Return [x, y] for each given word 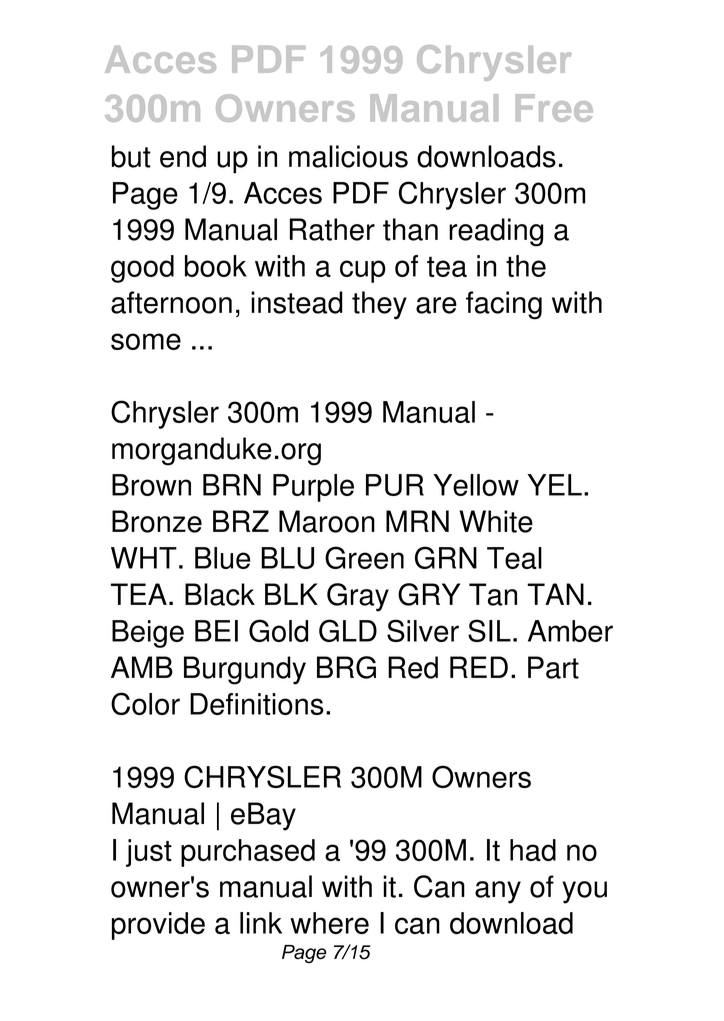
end [183, 156]
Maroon [327, 521]
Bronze [157, 521]
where [329, 923]
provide [158, 926]
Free [554, 108]
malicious [348, 156]
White [496, 521]
